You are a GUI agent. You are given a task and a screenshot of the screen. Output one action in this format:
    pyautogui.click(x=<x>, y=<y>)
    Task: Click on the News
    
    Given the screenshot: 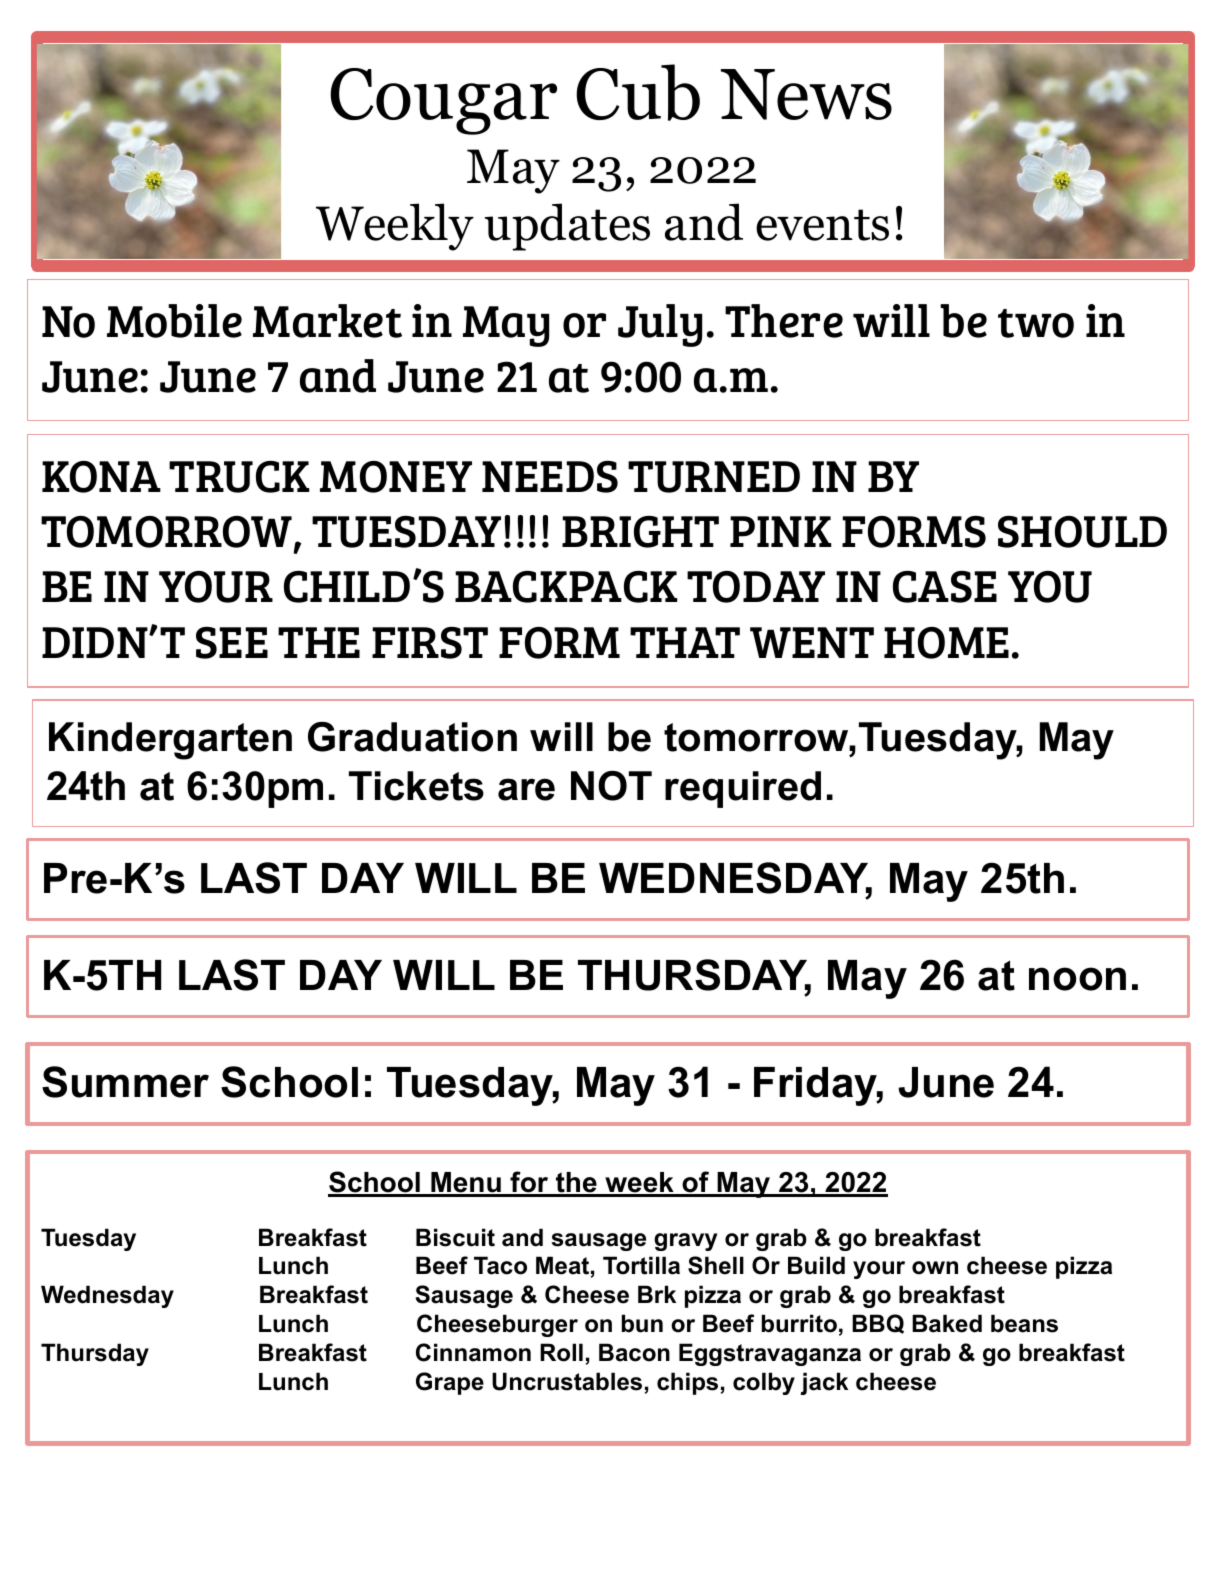 What is the action you would take?
    pyautogui.click(x=806, y=94)
